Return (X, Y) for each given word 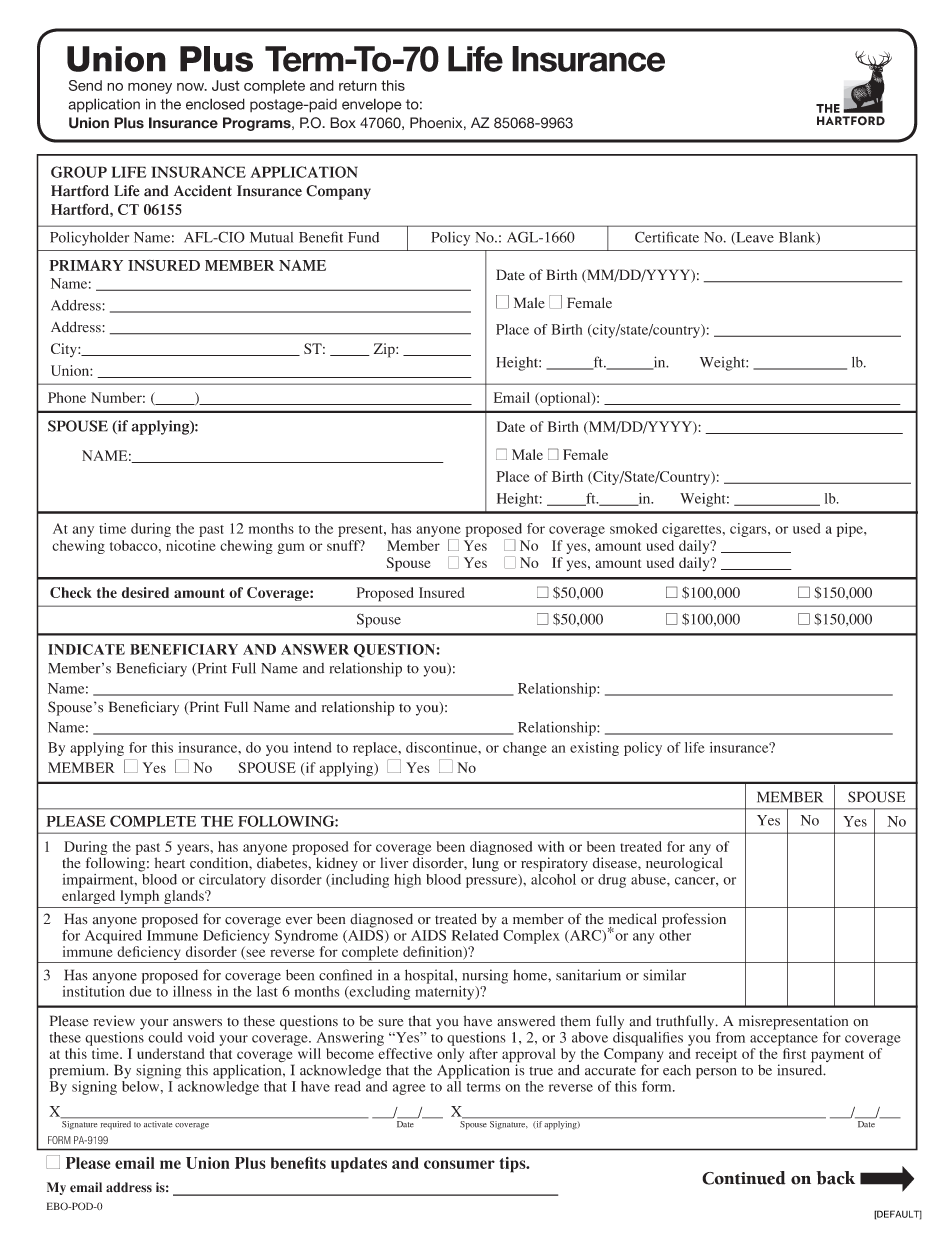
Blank (798, 238)
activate (158, 1123)
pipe (851, 530)
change (525, 749)
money (150, 88)
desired (145, 592)
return (358, 86)
